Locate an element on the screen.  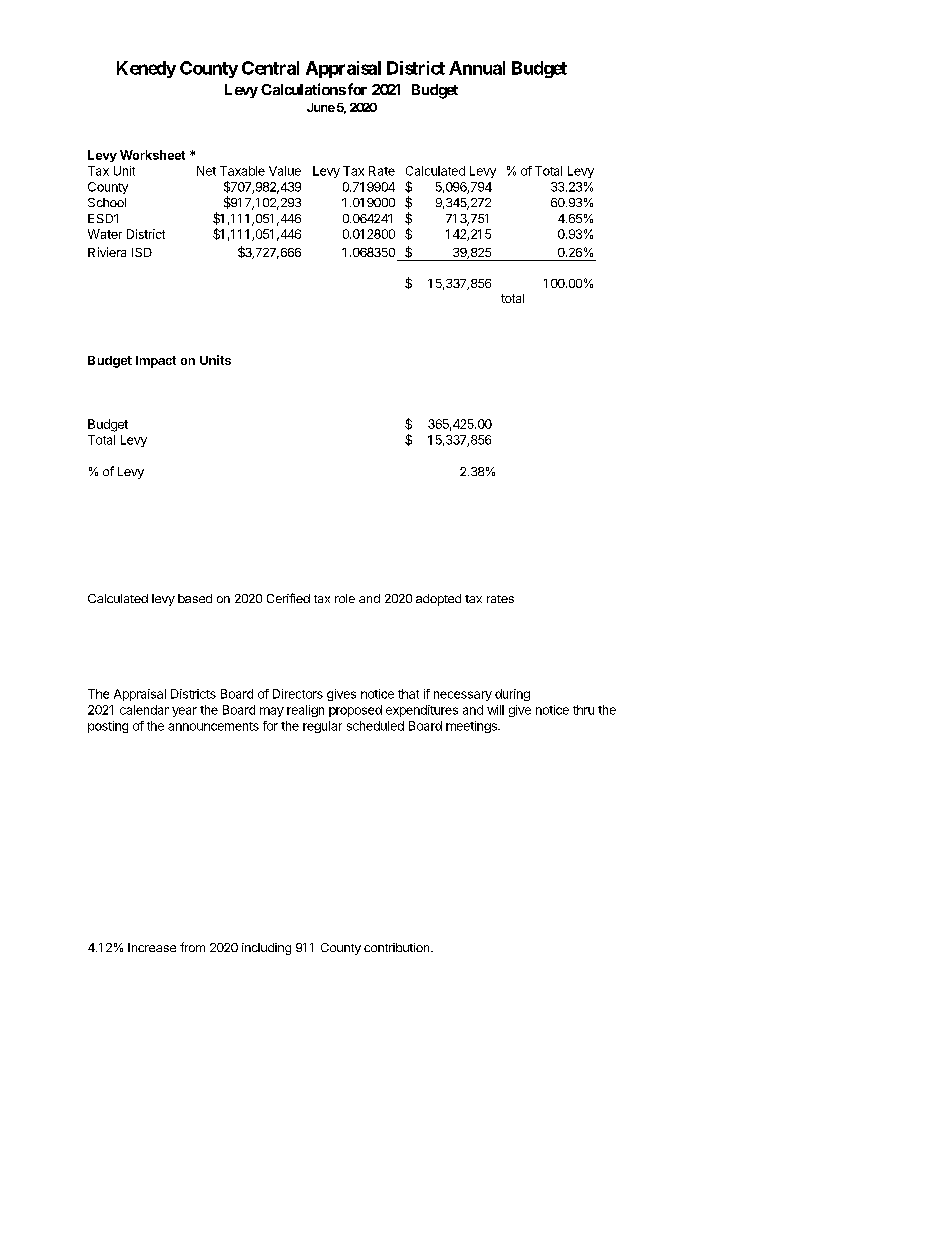
adopted is located at coordinates (438, 600).
